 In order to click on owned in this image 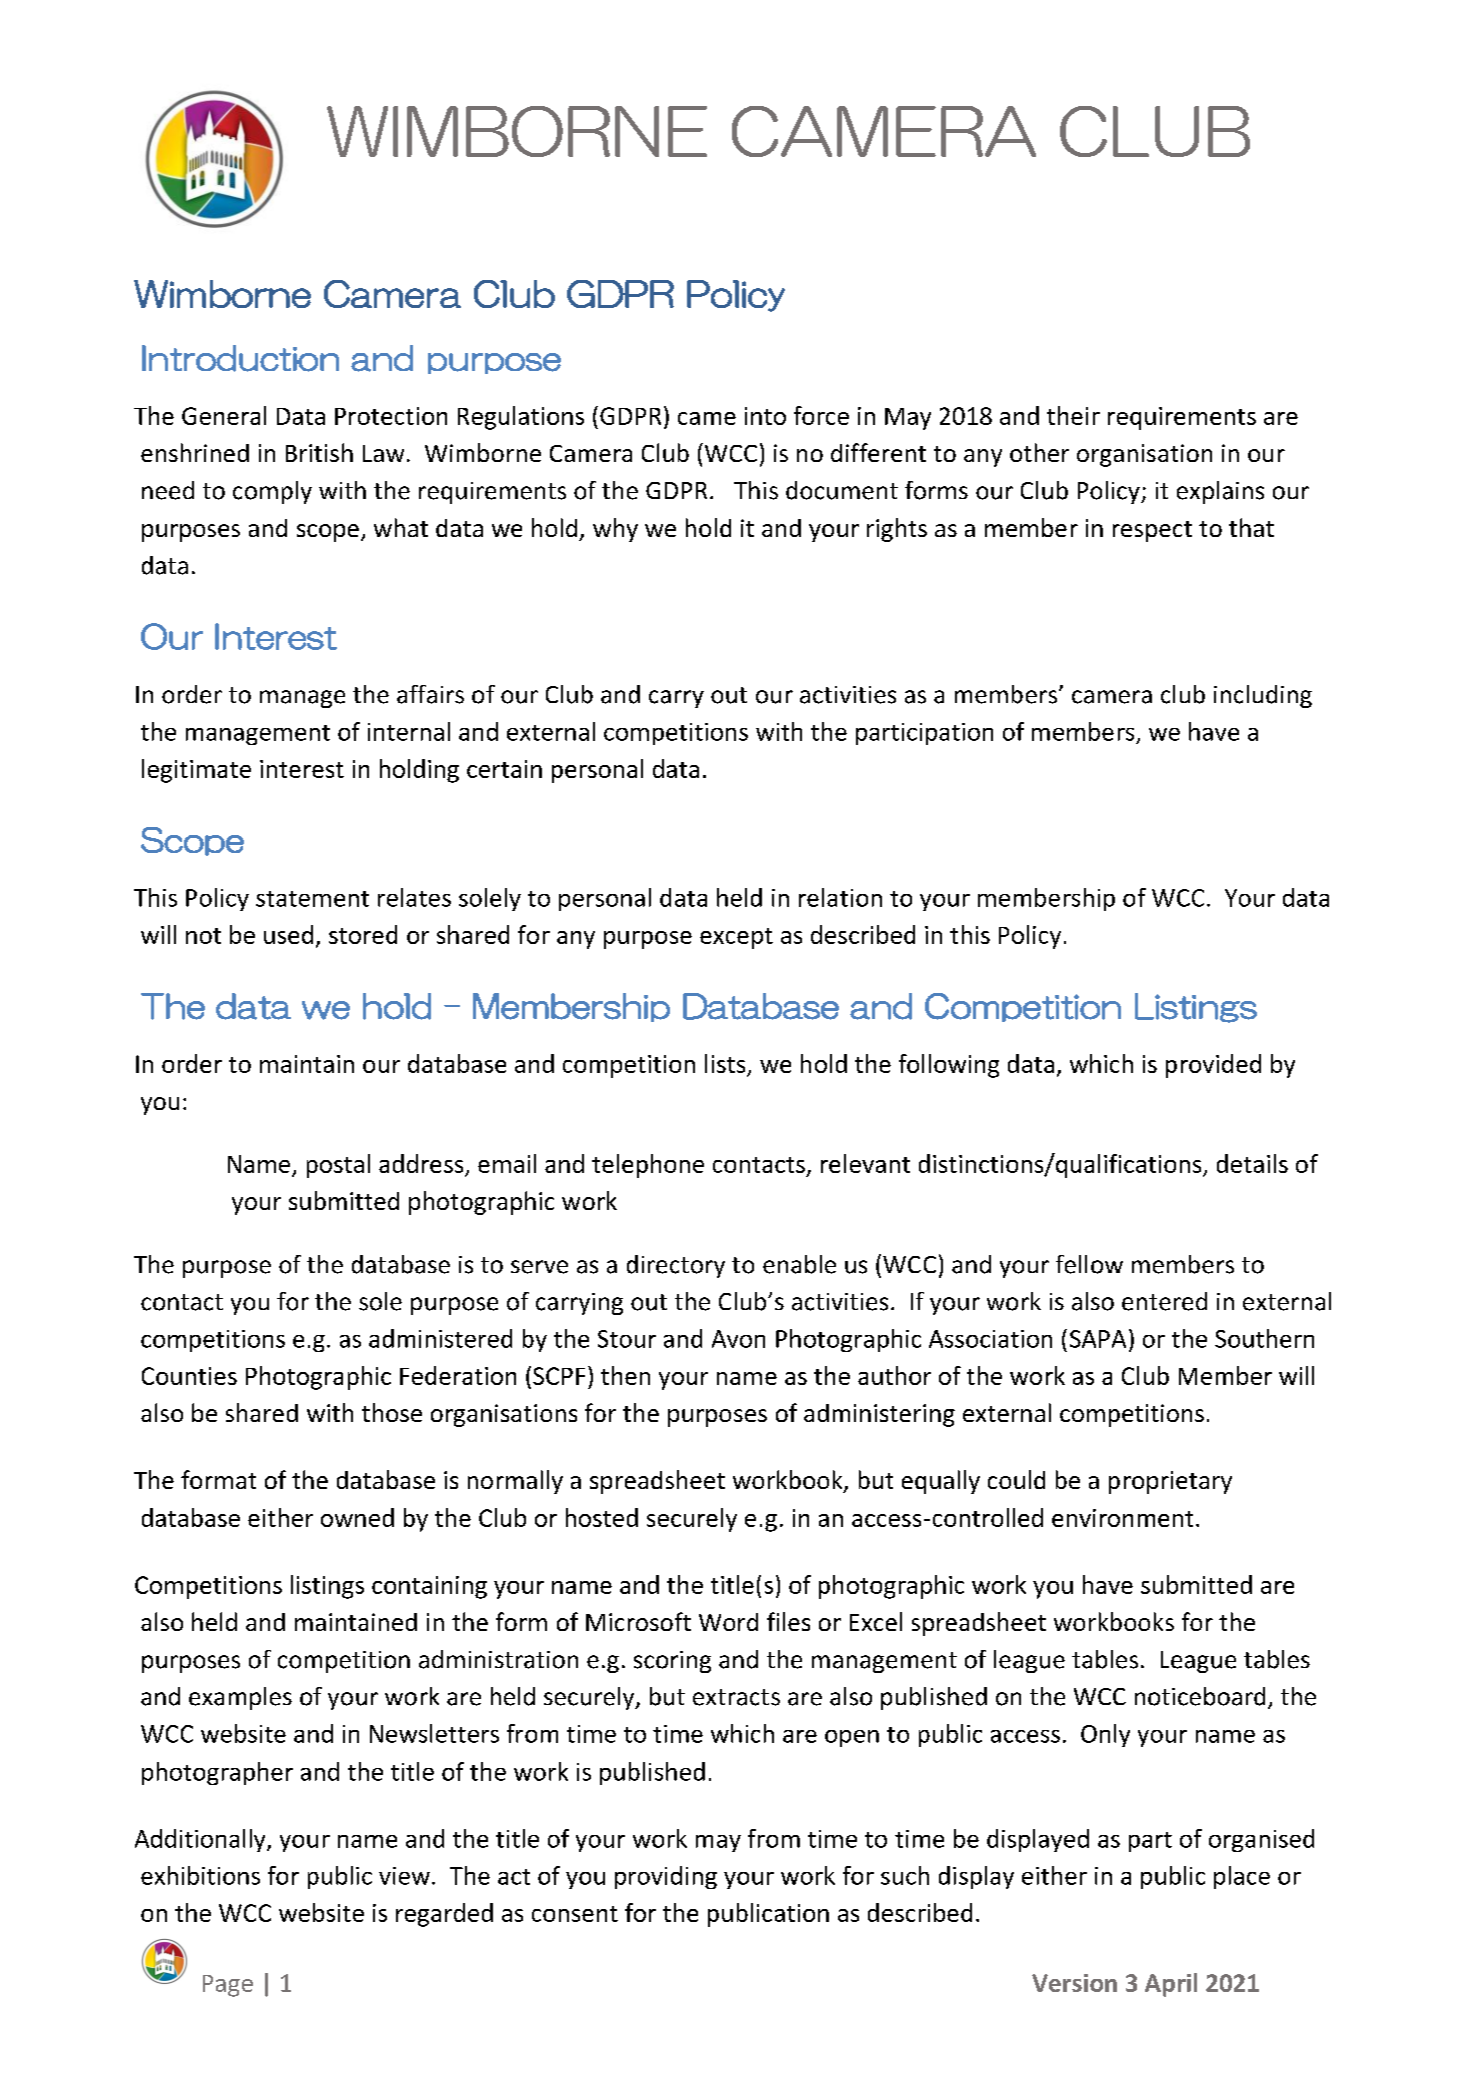, I will do `click(357, 1517)`.
